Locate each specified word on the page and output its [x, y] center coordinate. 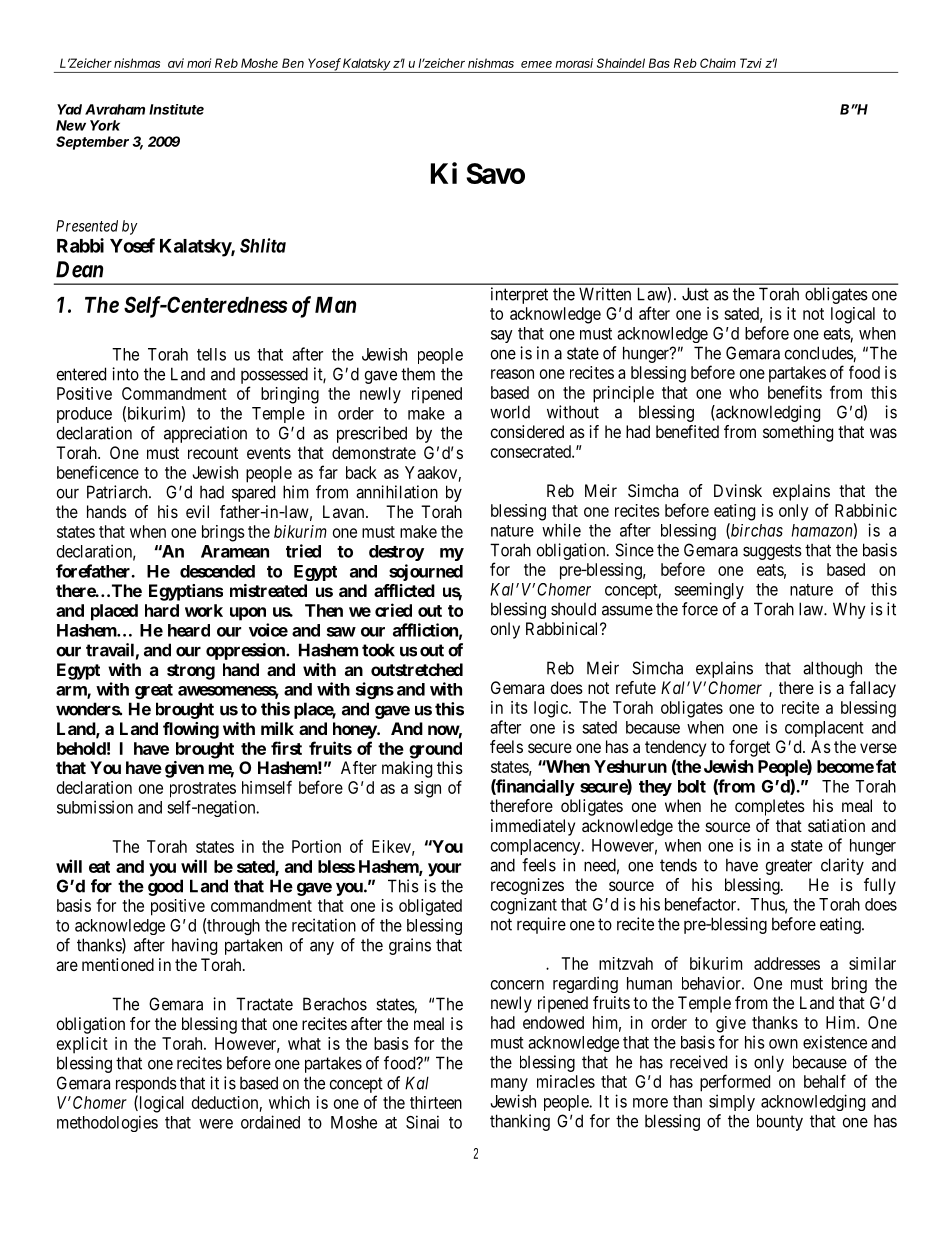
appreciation [205, 434]
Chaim [718, 63]
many [509, 1085]
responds [146, 1085]
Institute [176, 109]
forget [749, 748]
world [510, 412]
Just [695, 294]
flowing [191, 730]
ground [435, 750]
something [798, 433]
